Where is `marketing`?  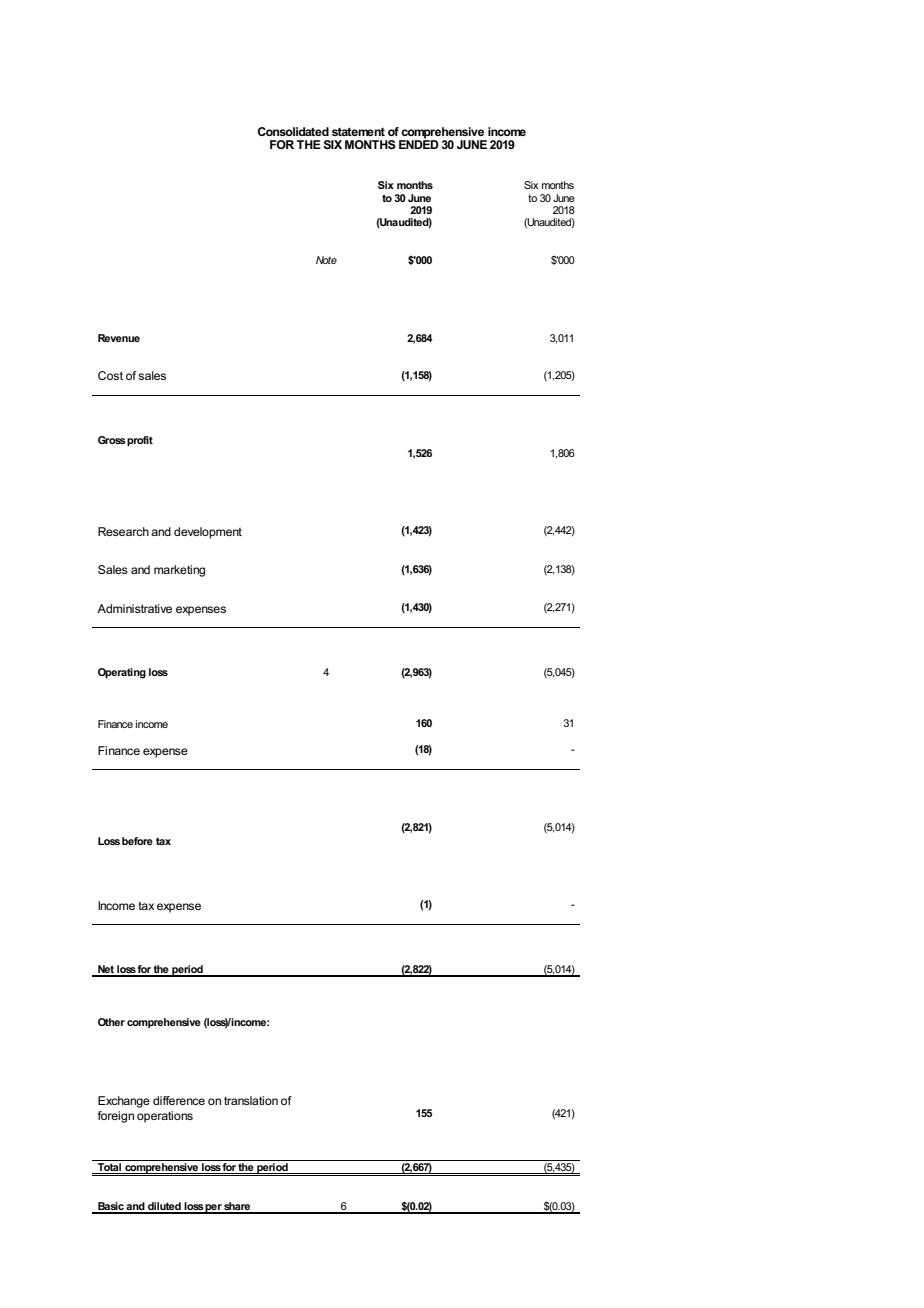 marketing is located at coordinates (179, 571).
